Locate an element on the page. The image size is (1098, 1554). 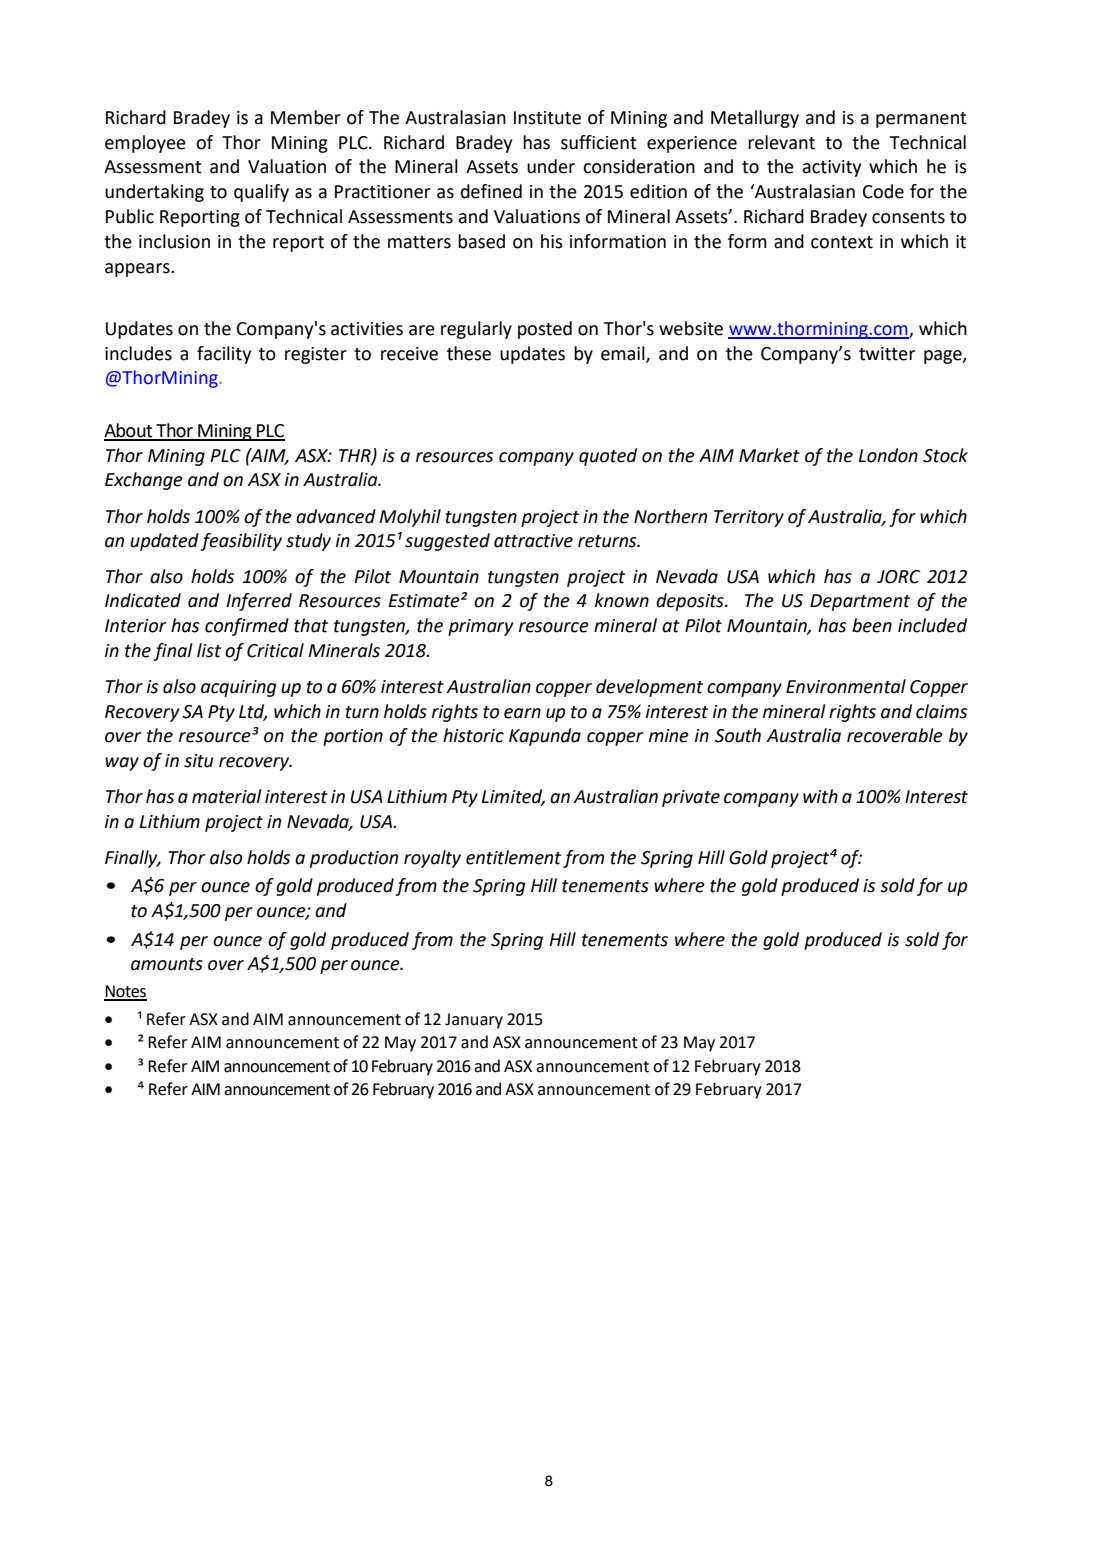
employee is located at coordinates (145, 144).
